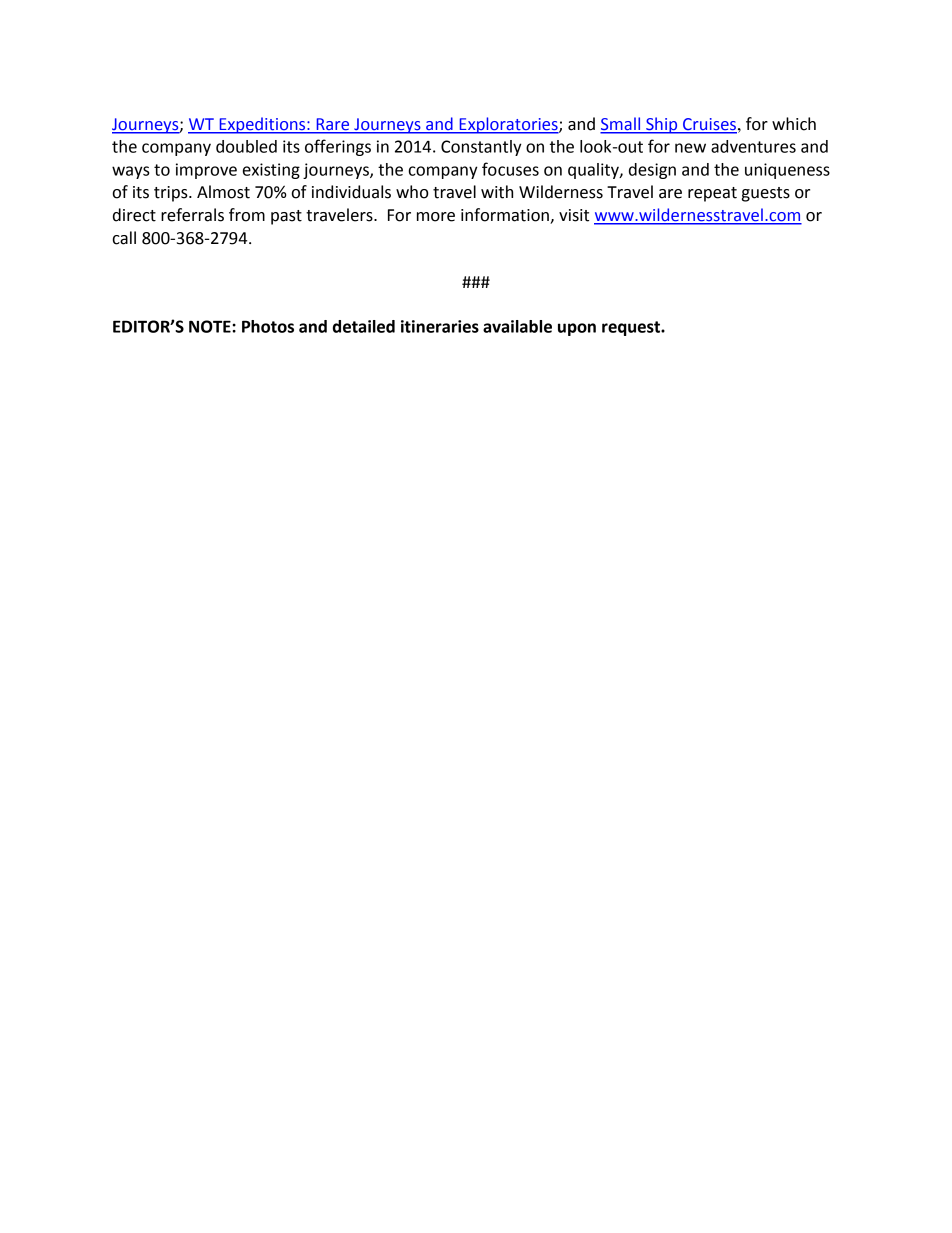  Describe the element at coordinates (246, 146) in the page. I see `doubled` at that location.
